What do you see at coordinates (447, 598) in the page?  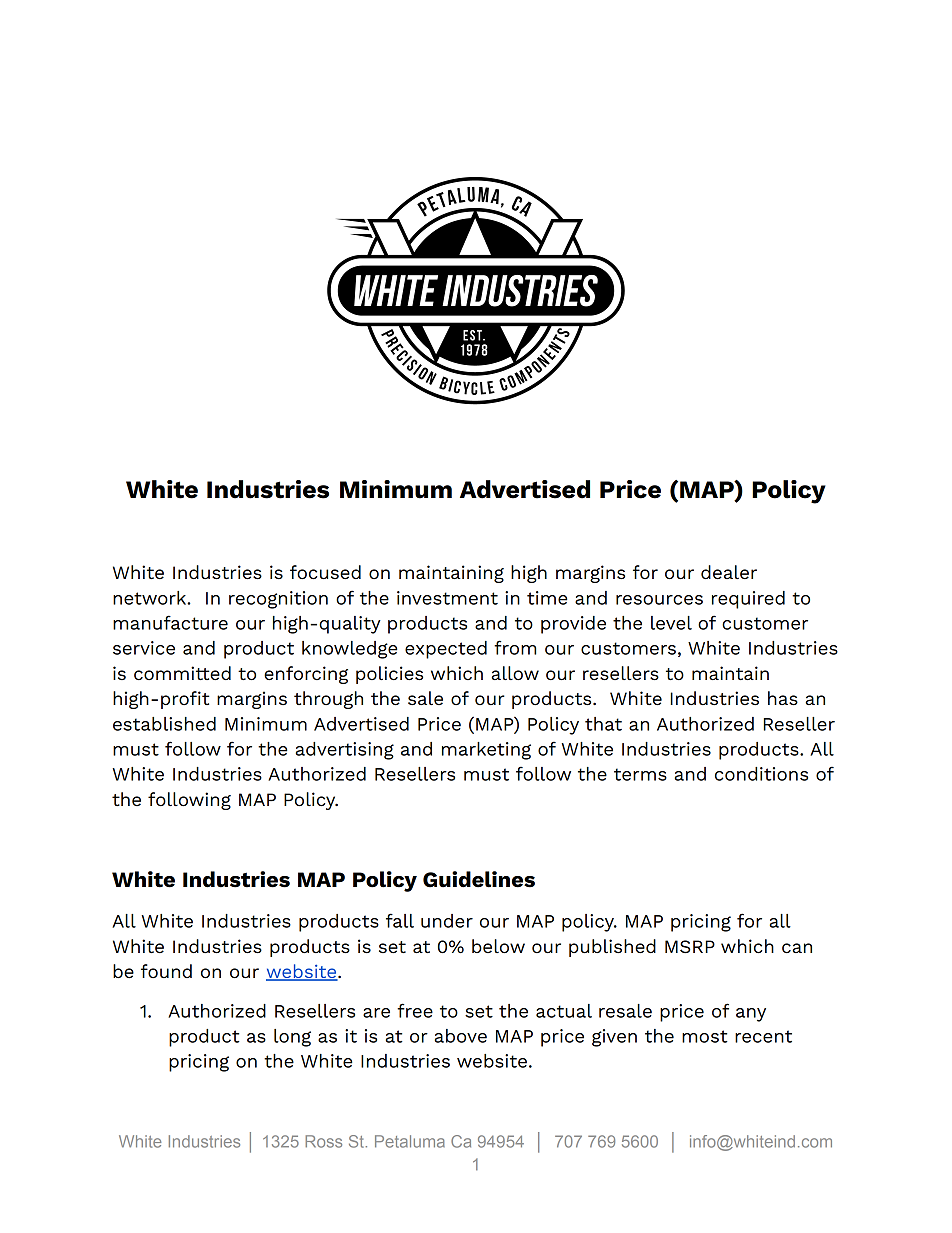 I see `investment` at bounding box center [447, 598].
